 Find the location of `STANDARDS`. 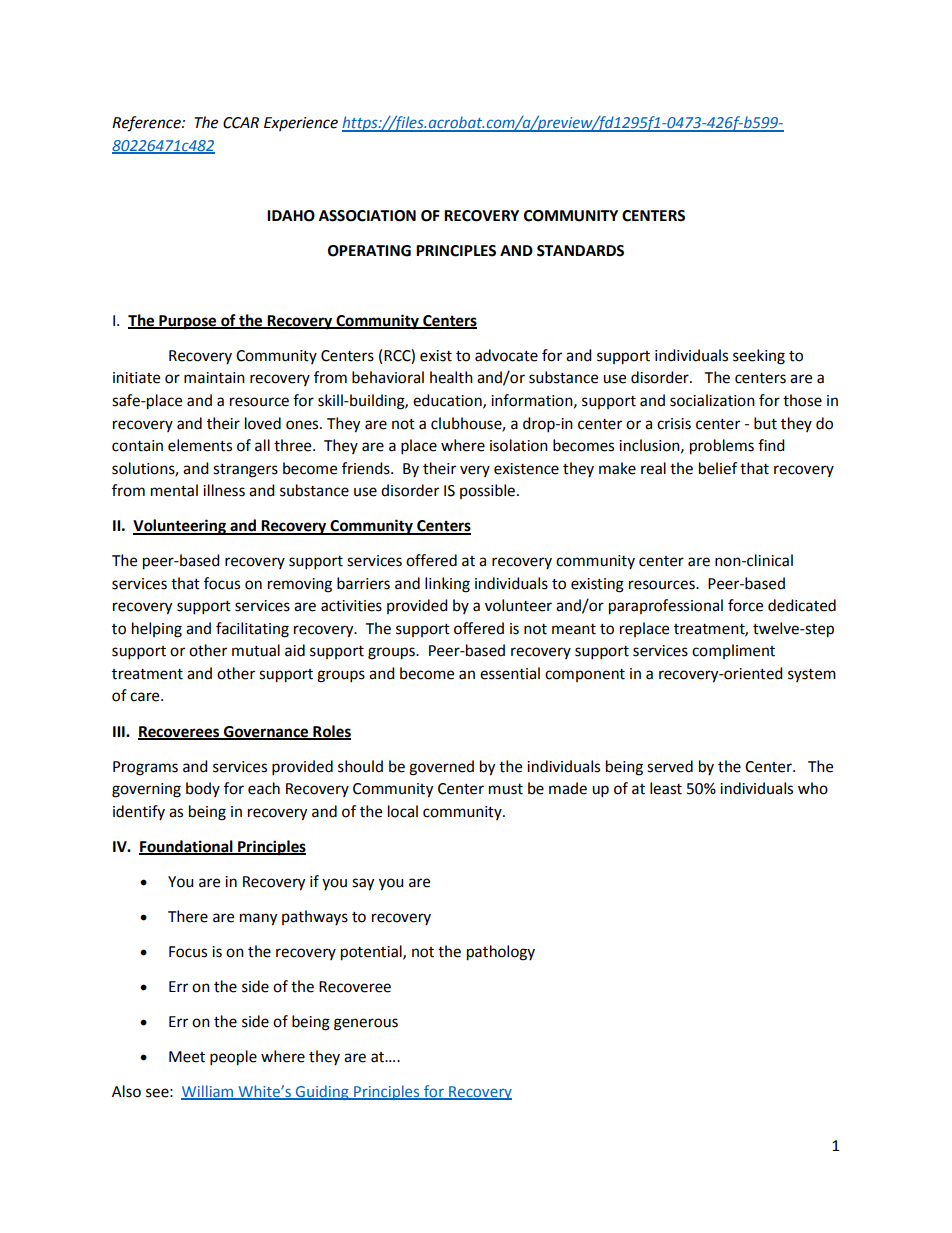

STANDARDS is located at coordinates (580, 251).
